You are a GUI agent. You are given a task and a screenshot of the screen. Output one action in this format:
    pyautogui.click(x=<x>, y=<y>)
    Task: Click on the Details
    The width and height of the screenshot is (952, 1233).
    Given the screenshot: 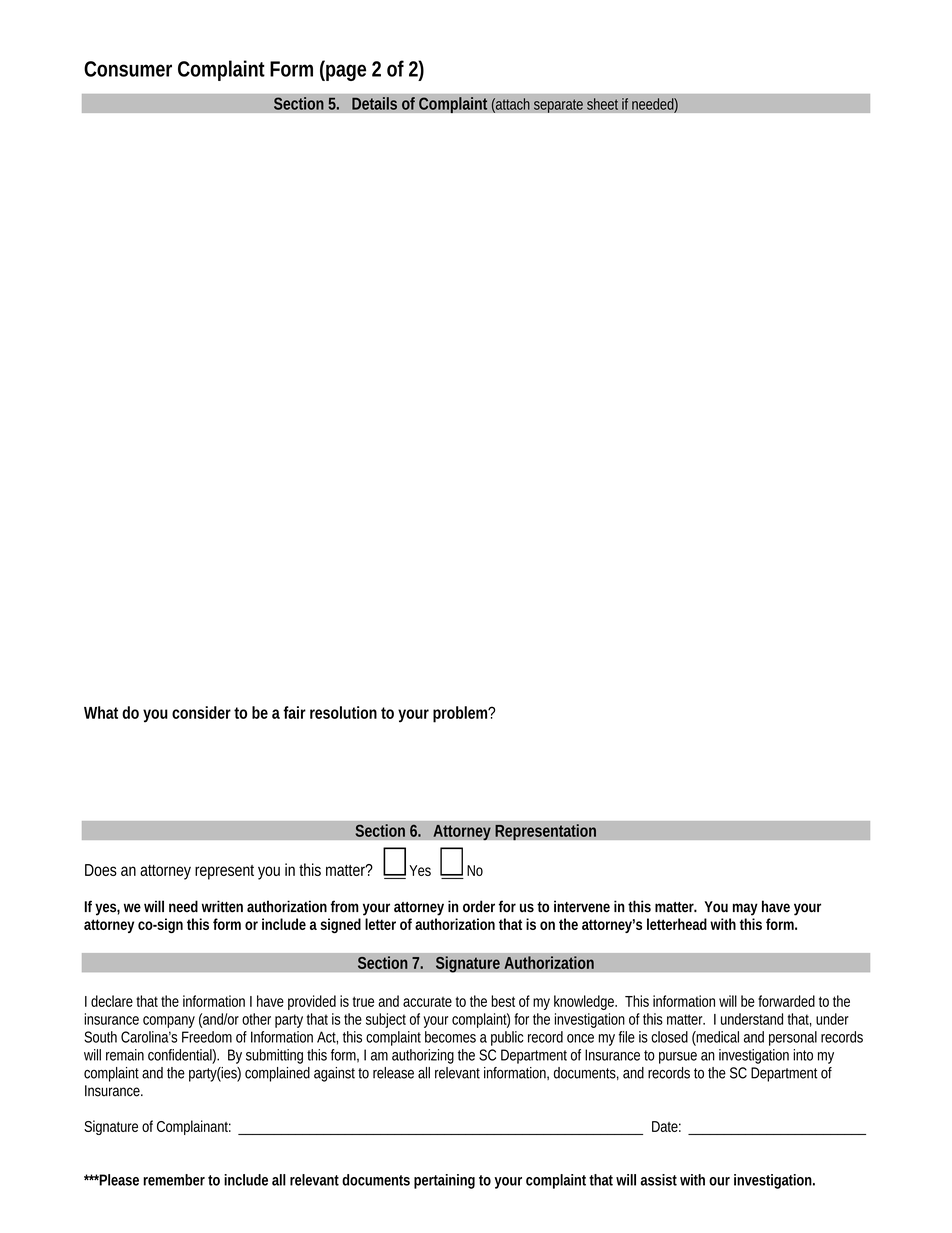 What is the action you would take?
    pyautogui.click(x=374, y=103)
